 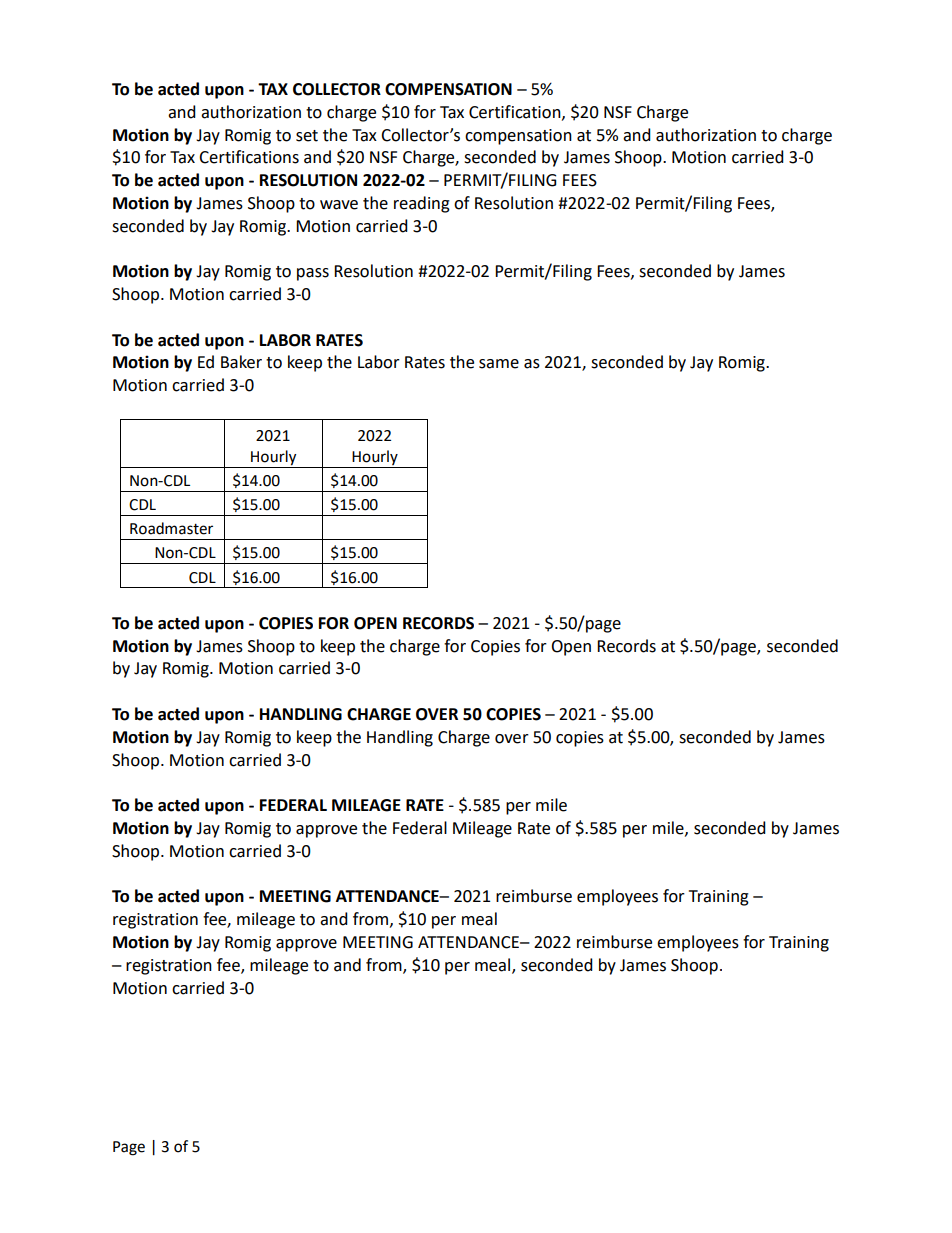 I want to click on wave, so click(x=339, y=205).
